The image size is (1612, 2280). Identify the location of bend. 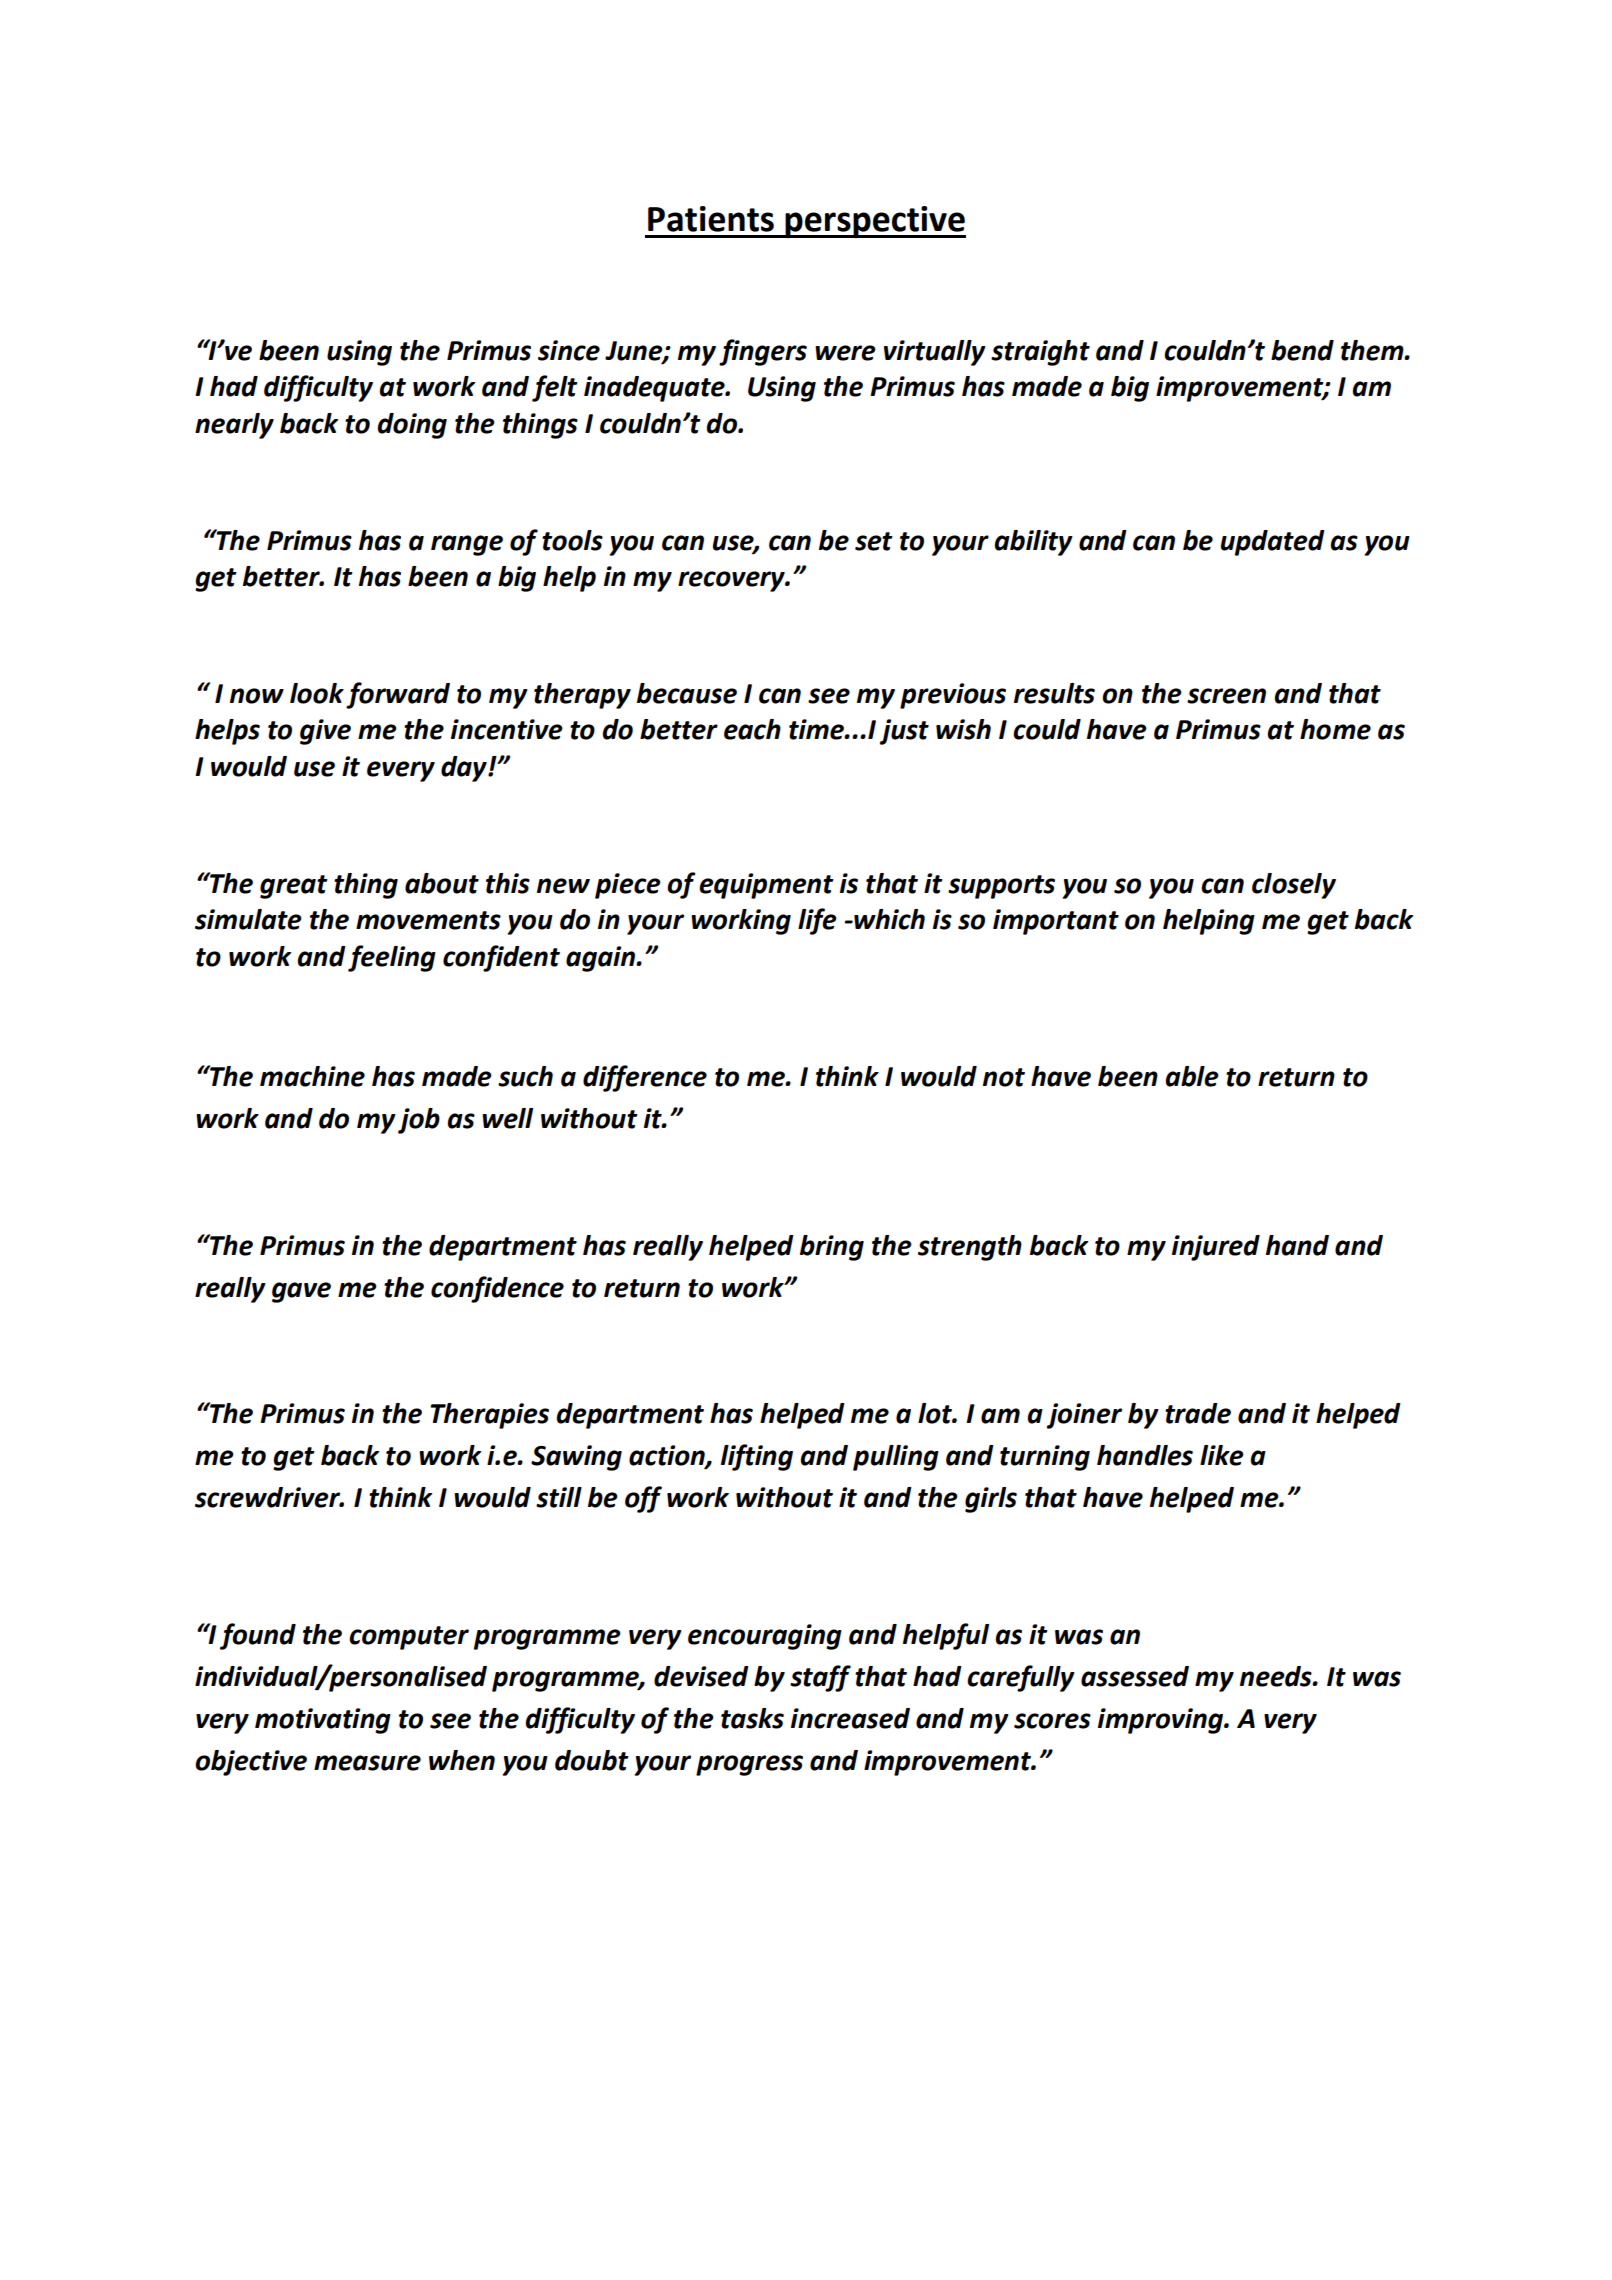
(1302, 350).
